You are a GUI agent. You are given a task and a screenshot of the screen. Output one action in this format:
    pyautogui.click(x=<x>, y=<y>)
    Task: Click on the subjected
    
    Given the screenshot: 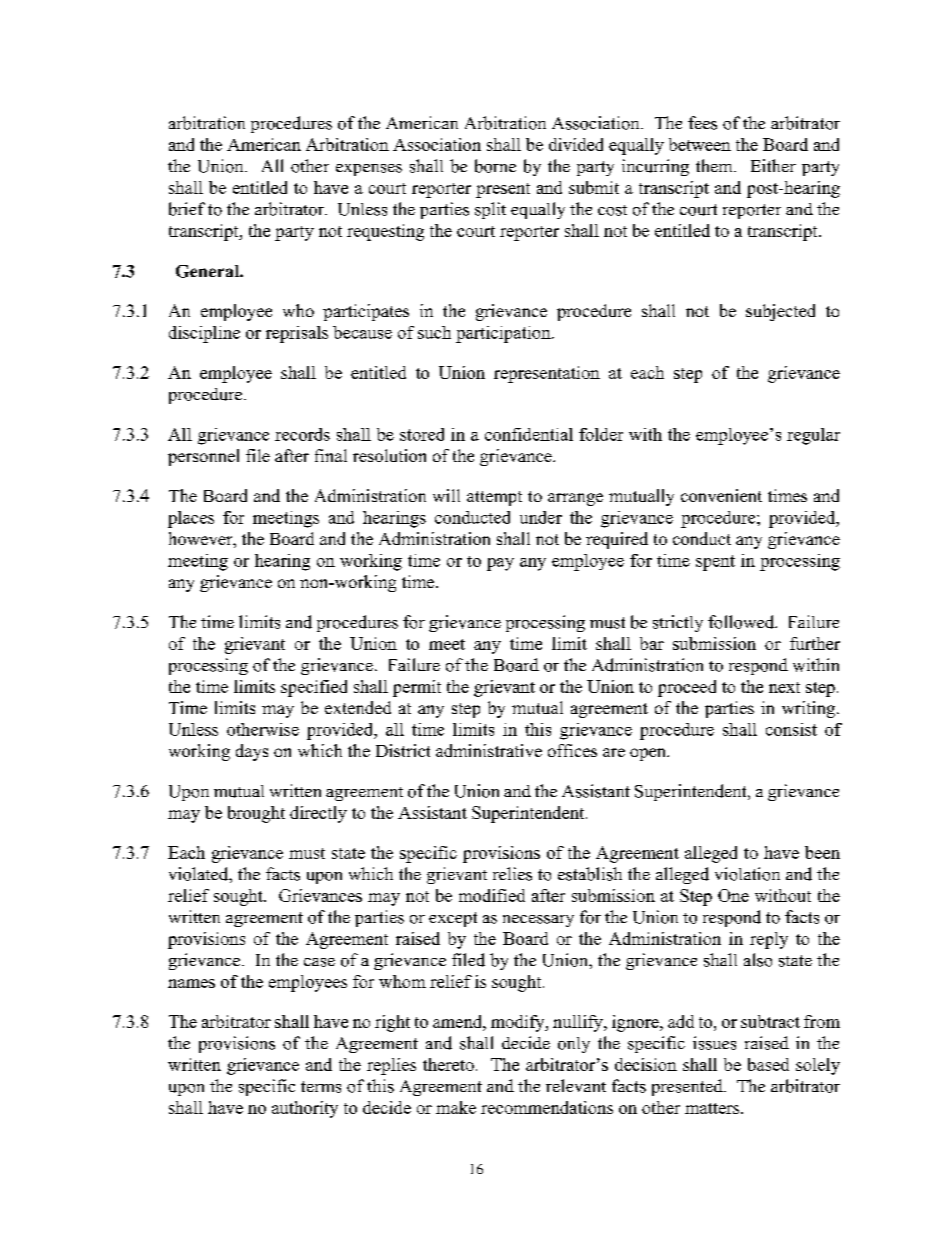 What is the action you would take?
    pyautogui.click(x=780, y=312)
